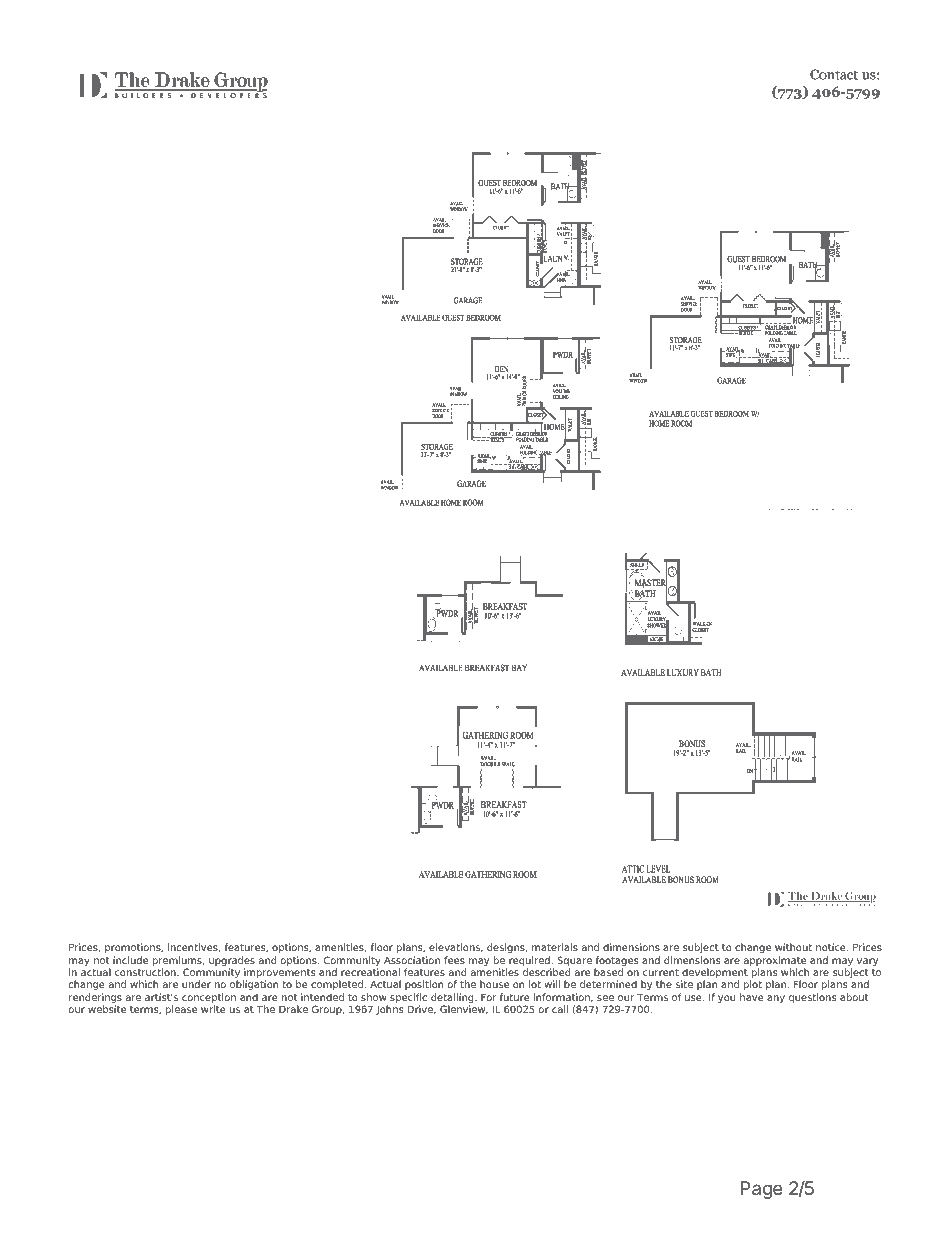 This screenshot has height=1233, width=952. I want to click on Page, so click(761, 1190).
